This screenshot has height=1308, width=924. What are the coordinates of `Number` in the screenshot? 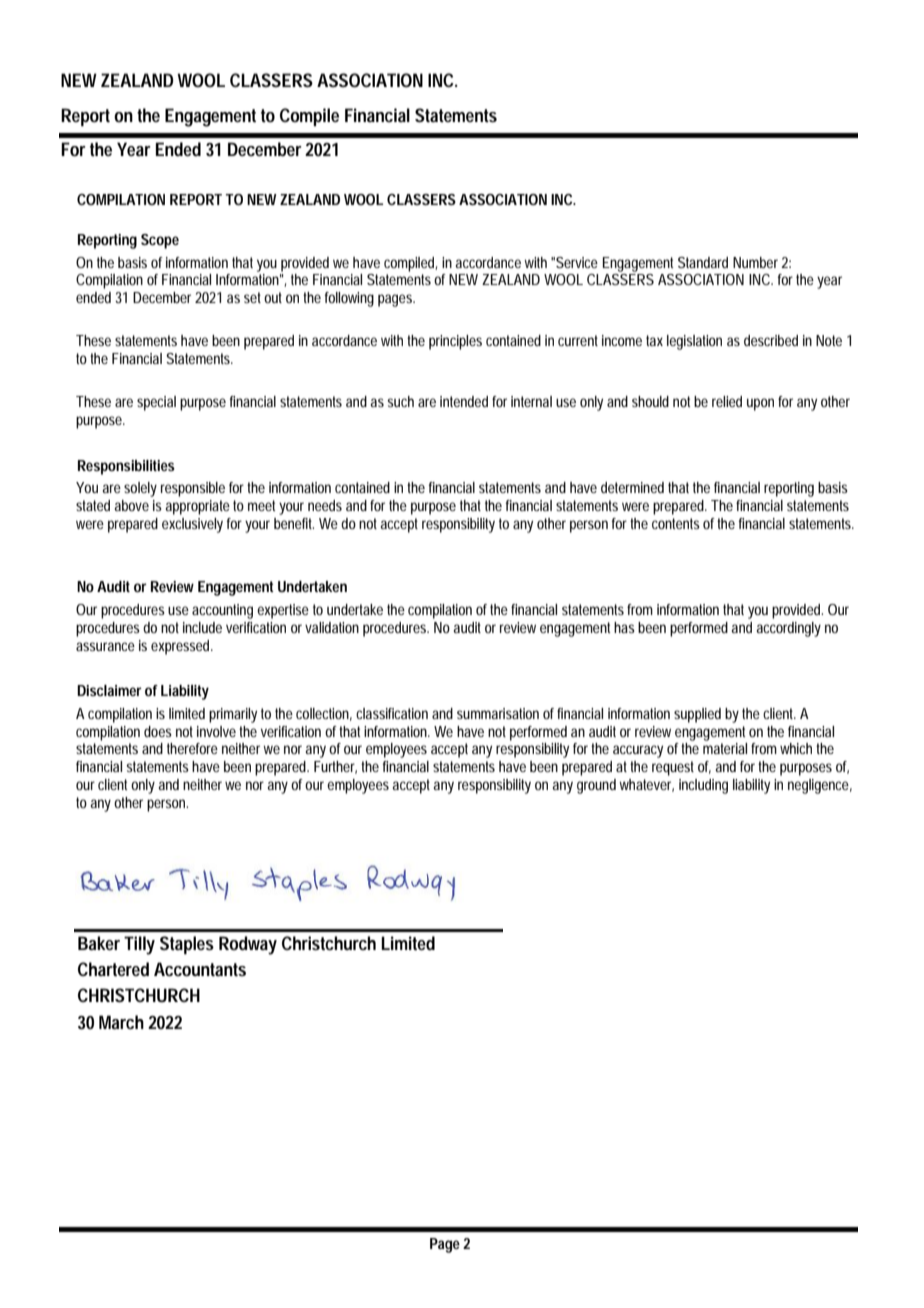 It's located at (755, 262).
